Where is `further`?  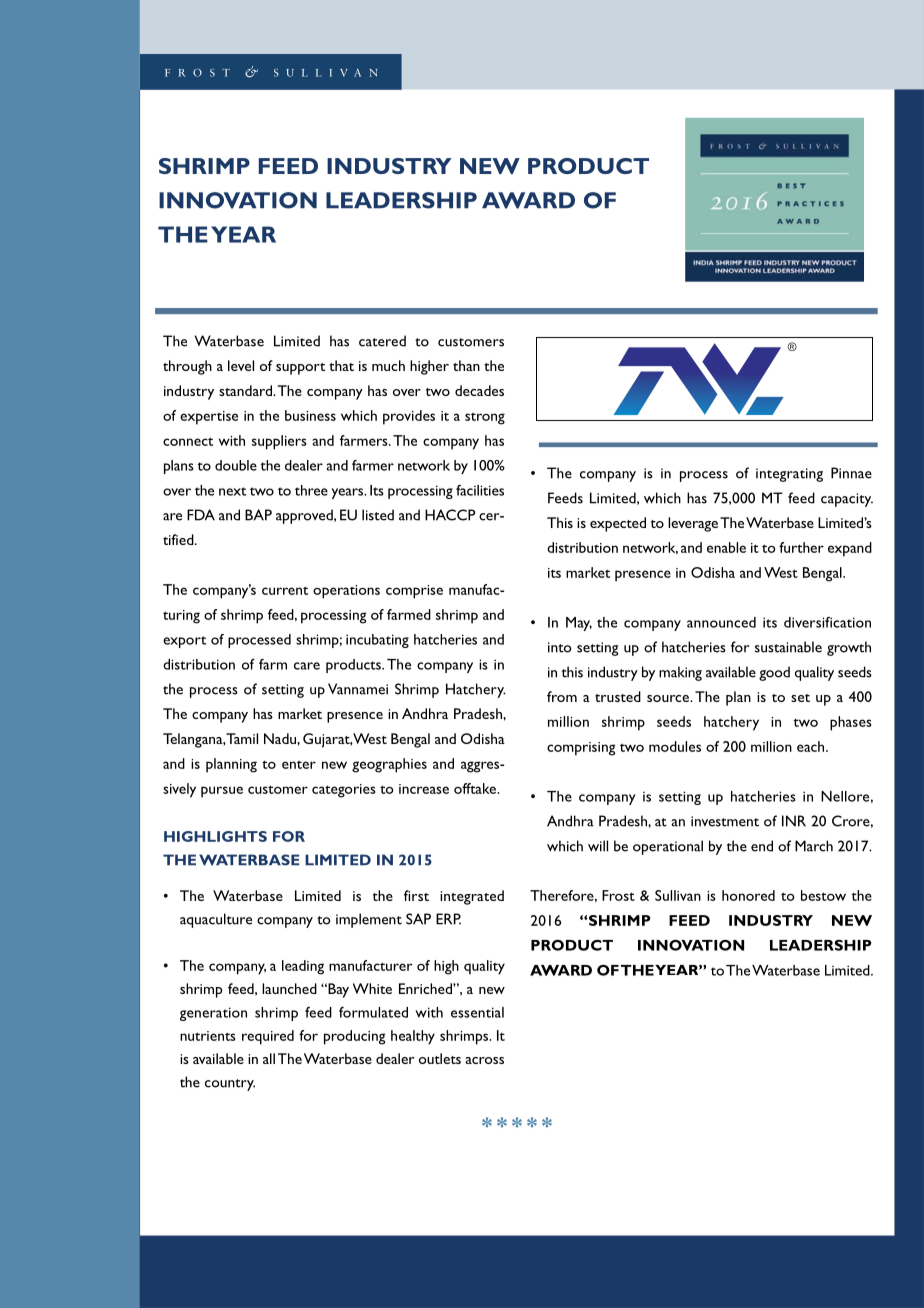
further is located at coordinates (801, 547).
